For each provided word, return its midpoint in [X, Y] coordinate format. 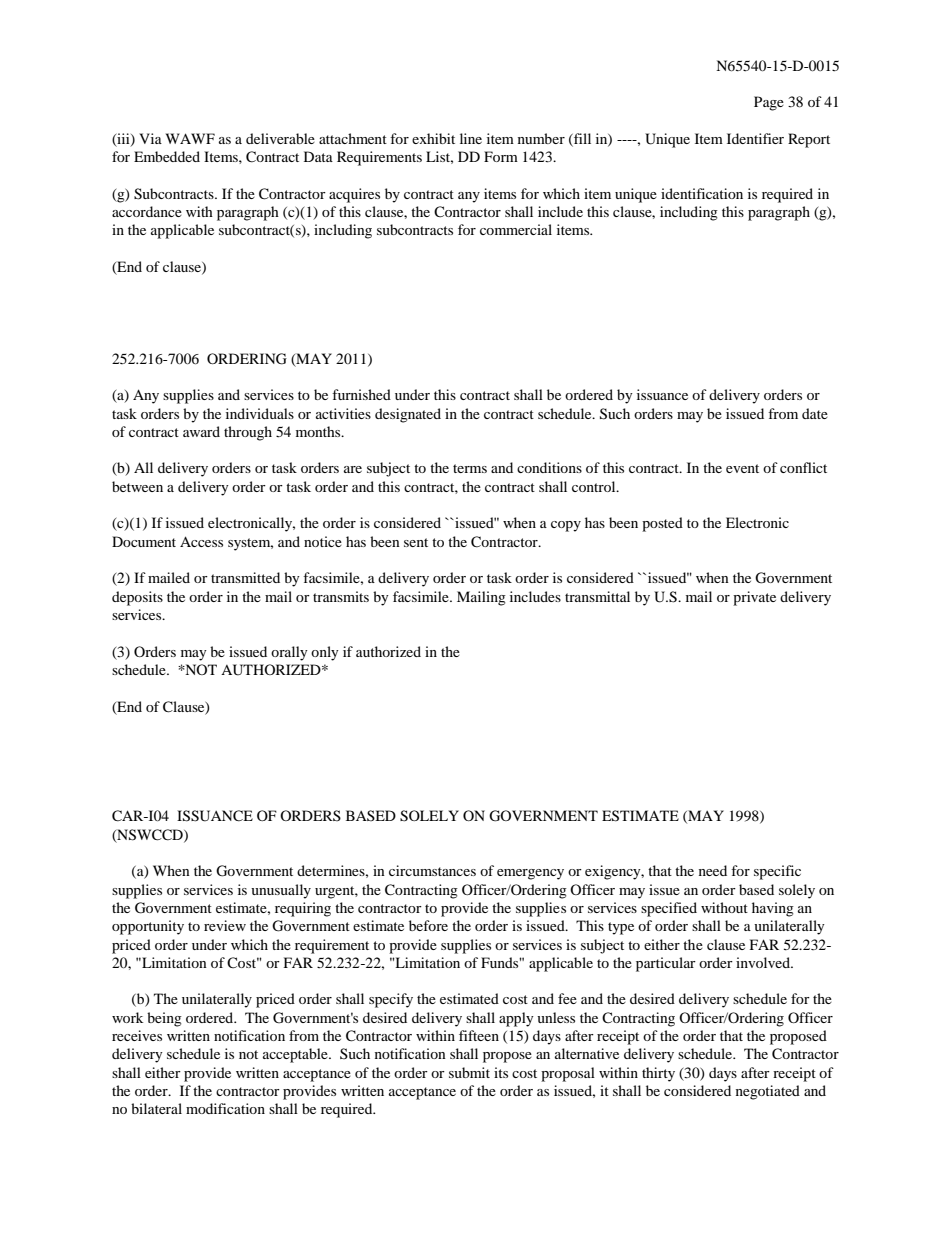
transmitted [245, 577]
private [754, 598]
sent [416, 542]
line [471, 138]
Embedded [167, 156]
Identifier [755, 138]
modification [225, 1108]
